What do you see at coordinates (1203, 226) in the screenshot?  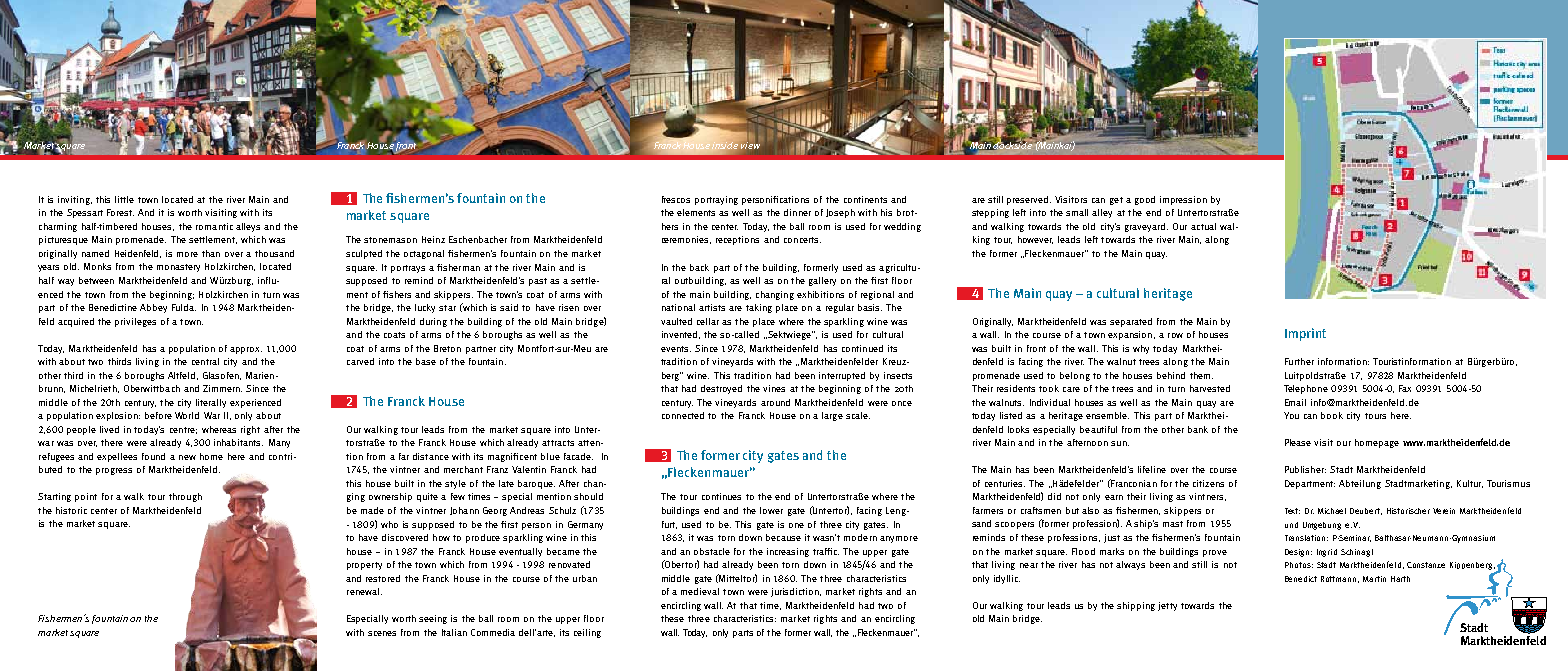 I see `actual` at bounding box center [1203, 226].
